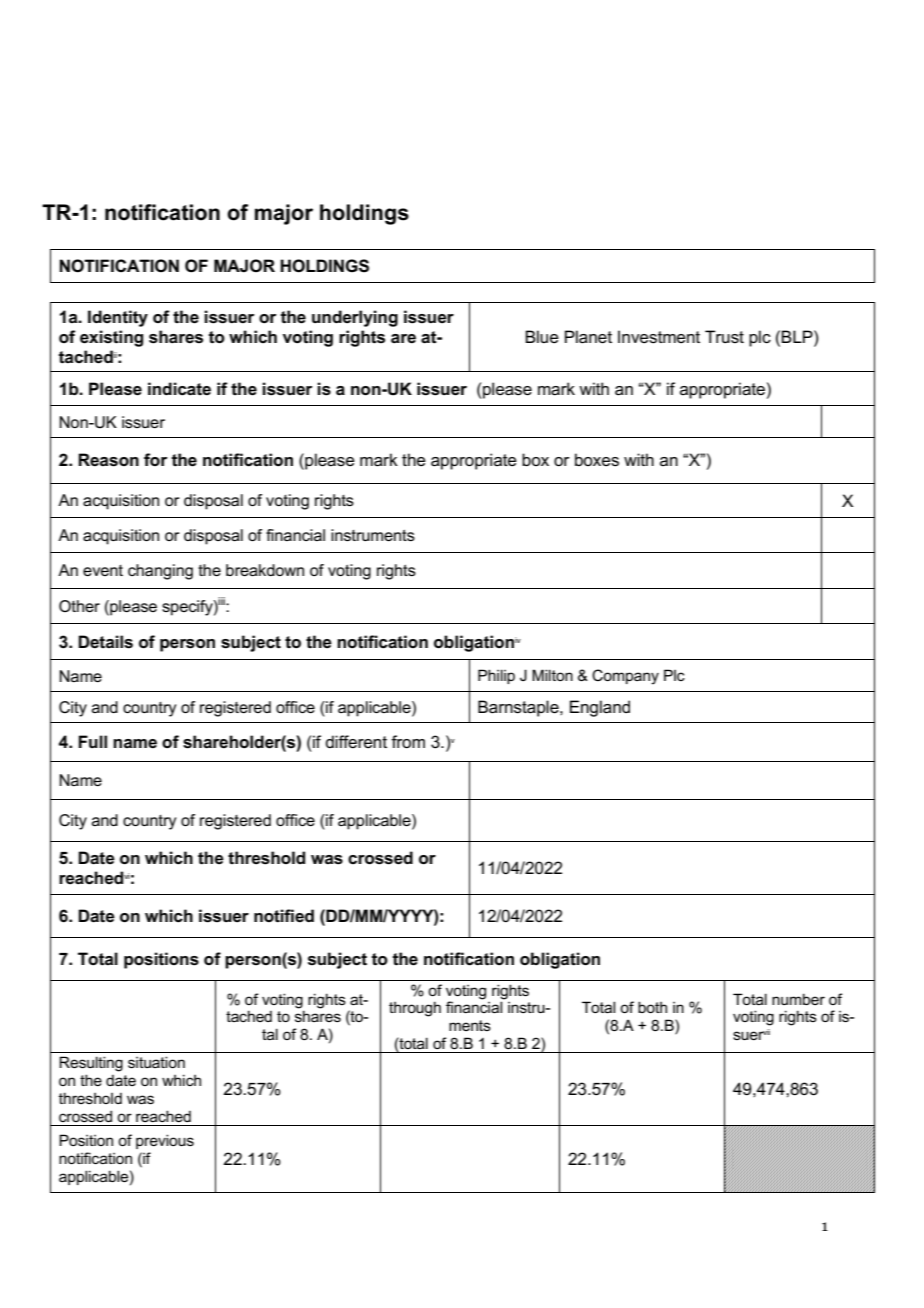  Describe the element at coordinates (111, 338) in the screenshot. I see `existing` at that location.
